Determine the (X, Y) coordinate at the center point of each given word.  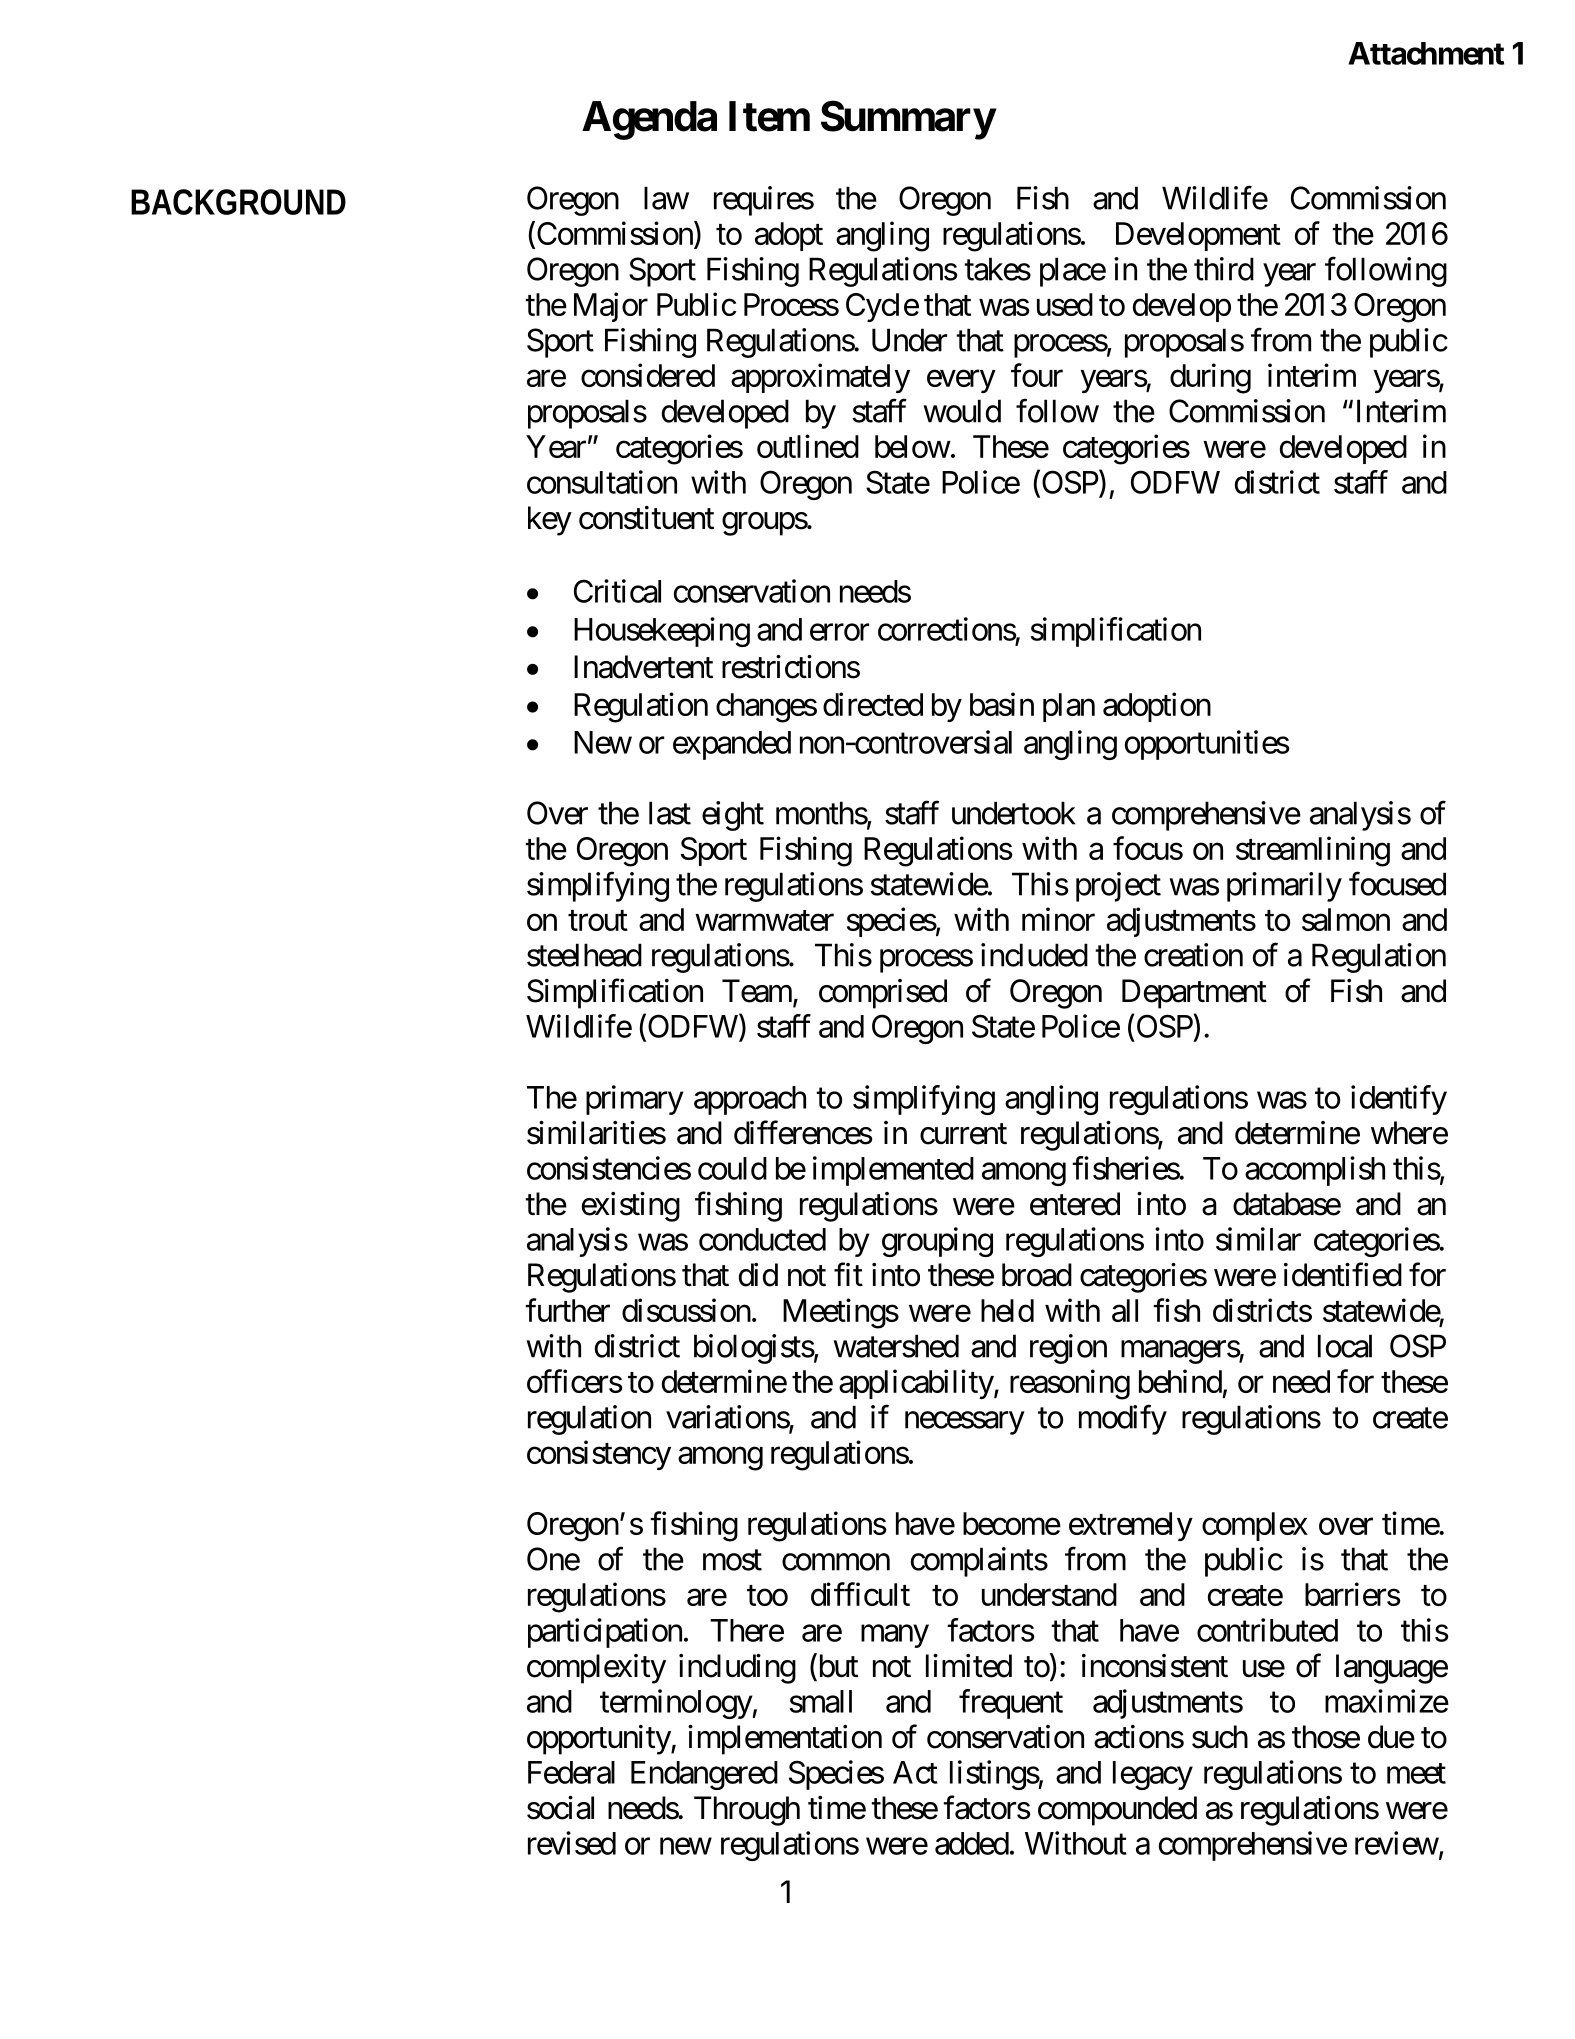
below (912, 446)
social (560, 1808)
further (567, 1310)
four (1037, 375)
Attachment (1426, 53)
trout (598, 920)
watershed (896, 1346)
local (1345, 1346)
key (550, 521)
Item (769, 116)
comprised (883, 994)
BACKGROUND (238, 202)
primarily (1284, 887)
